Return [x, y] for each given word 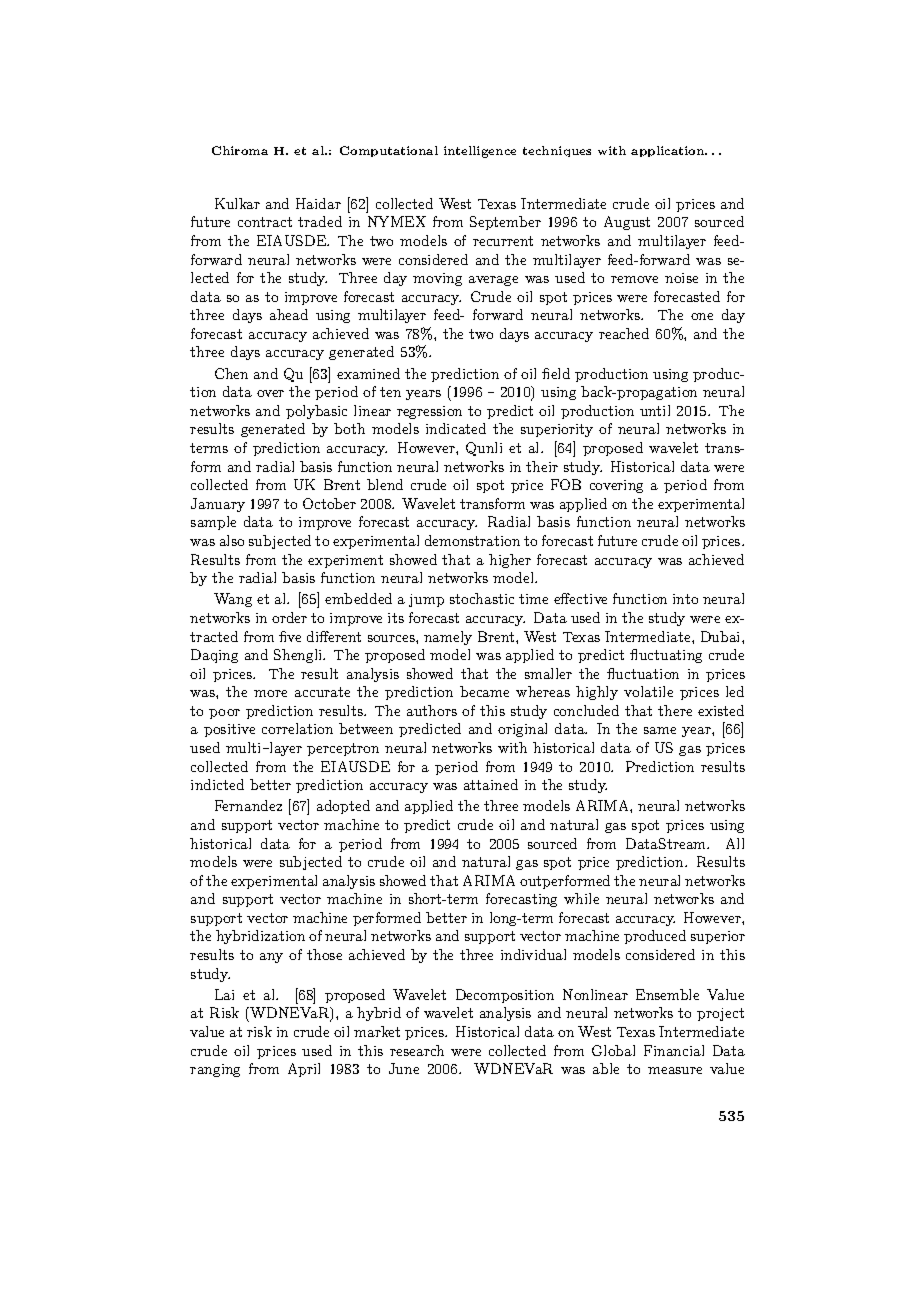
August [627, 223]
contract [265, 222]
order [289, 617]
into [685, 599]
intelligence [480, 152]
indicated [456, 428]
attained [491, 784]
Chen [231, 373]
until [655, 410]
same [660, 730]
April [304, 1070]
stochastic [482, 598]
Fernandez [248, 805]
